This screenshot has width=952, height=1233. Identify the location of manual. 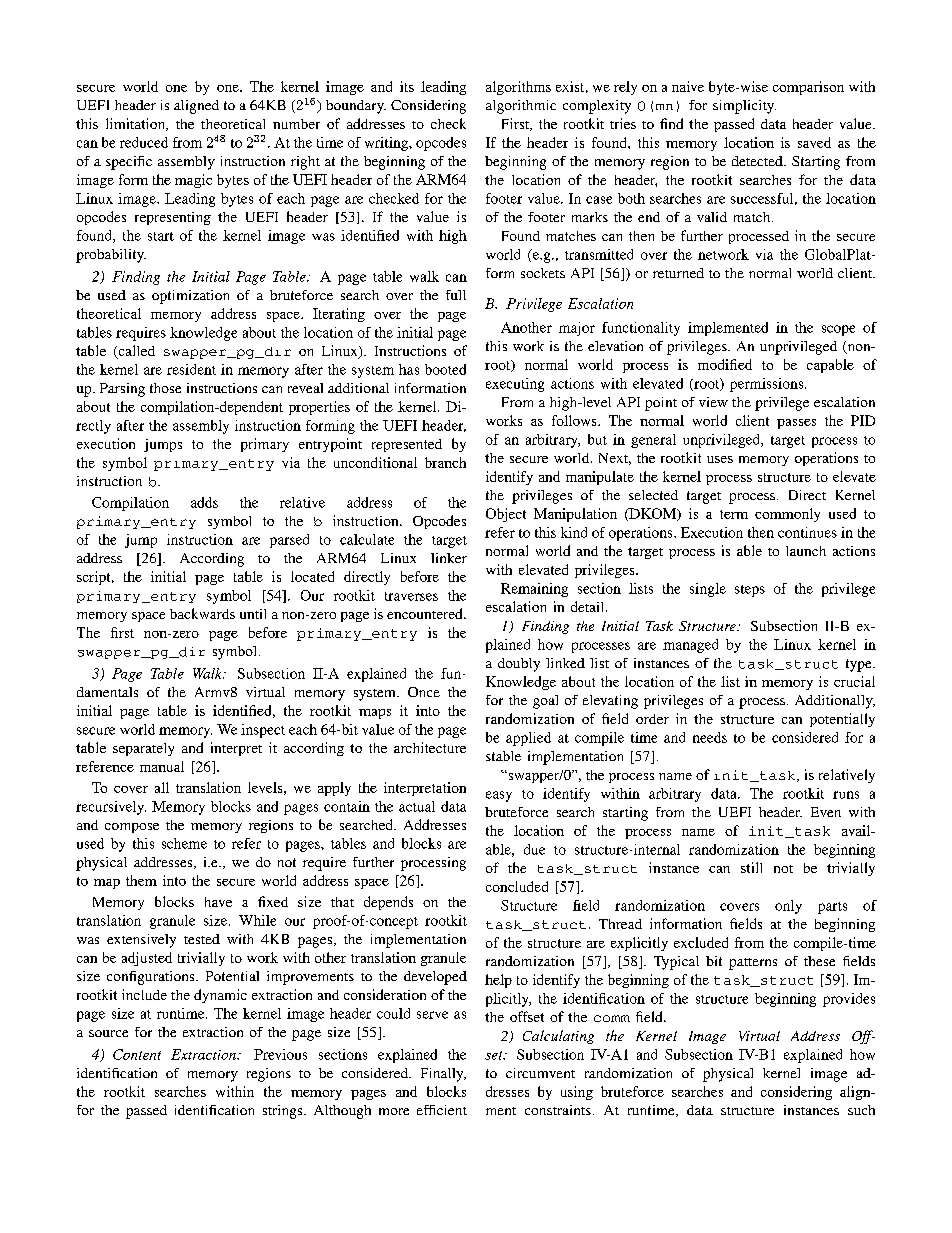
(162, 766).
